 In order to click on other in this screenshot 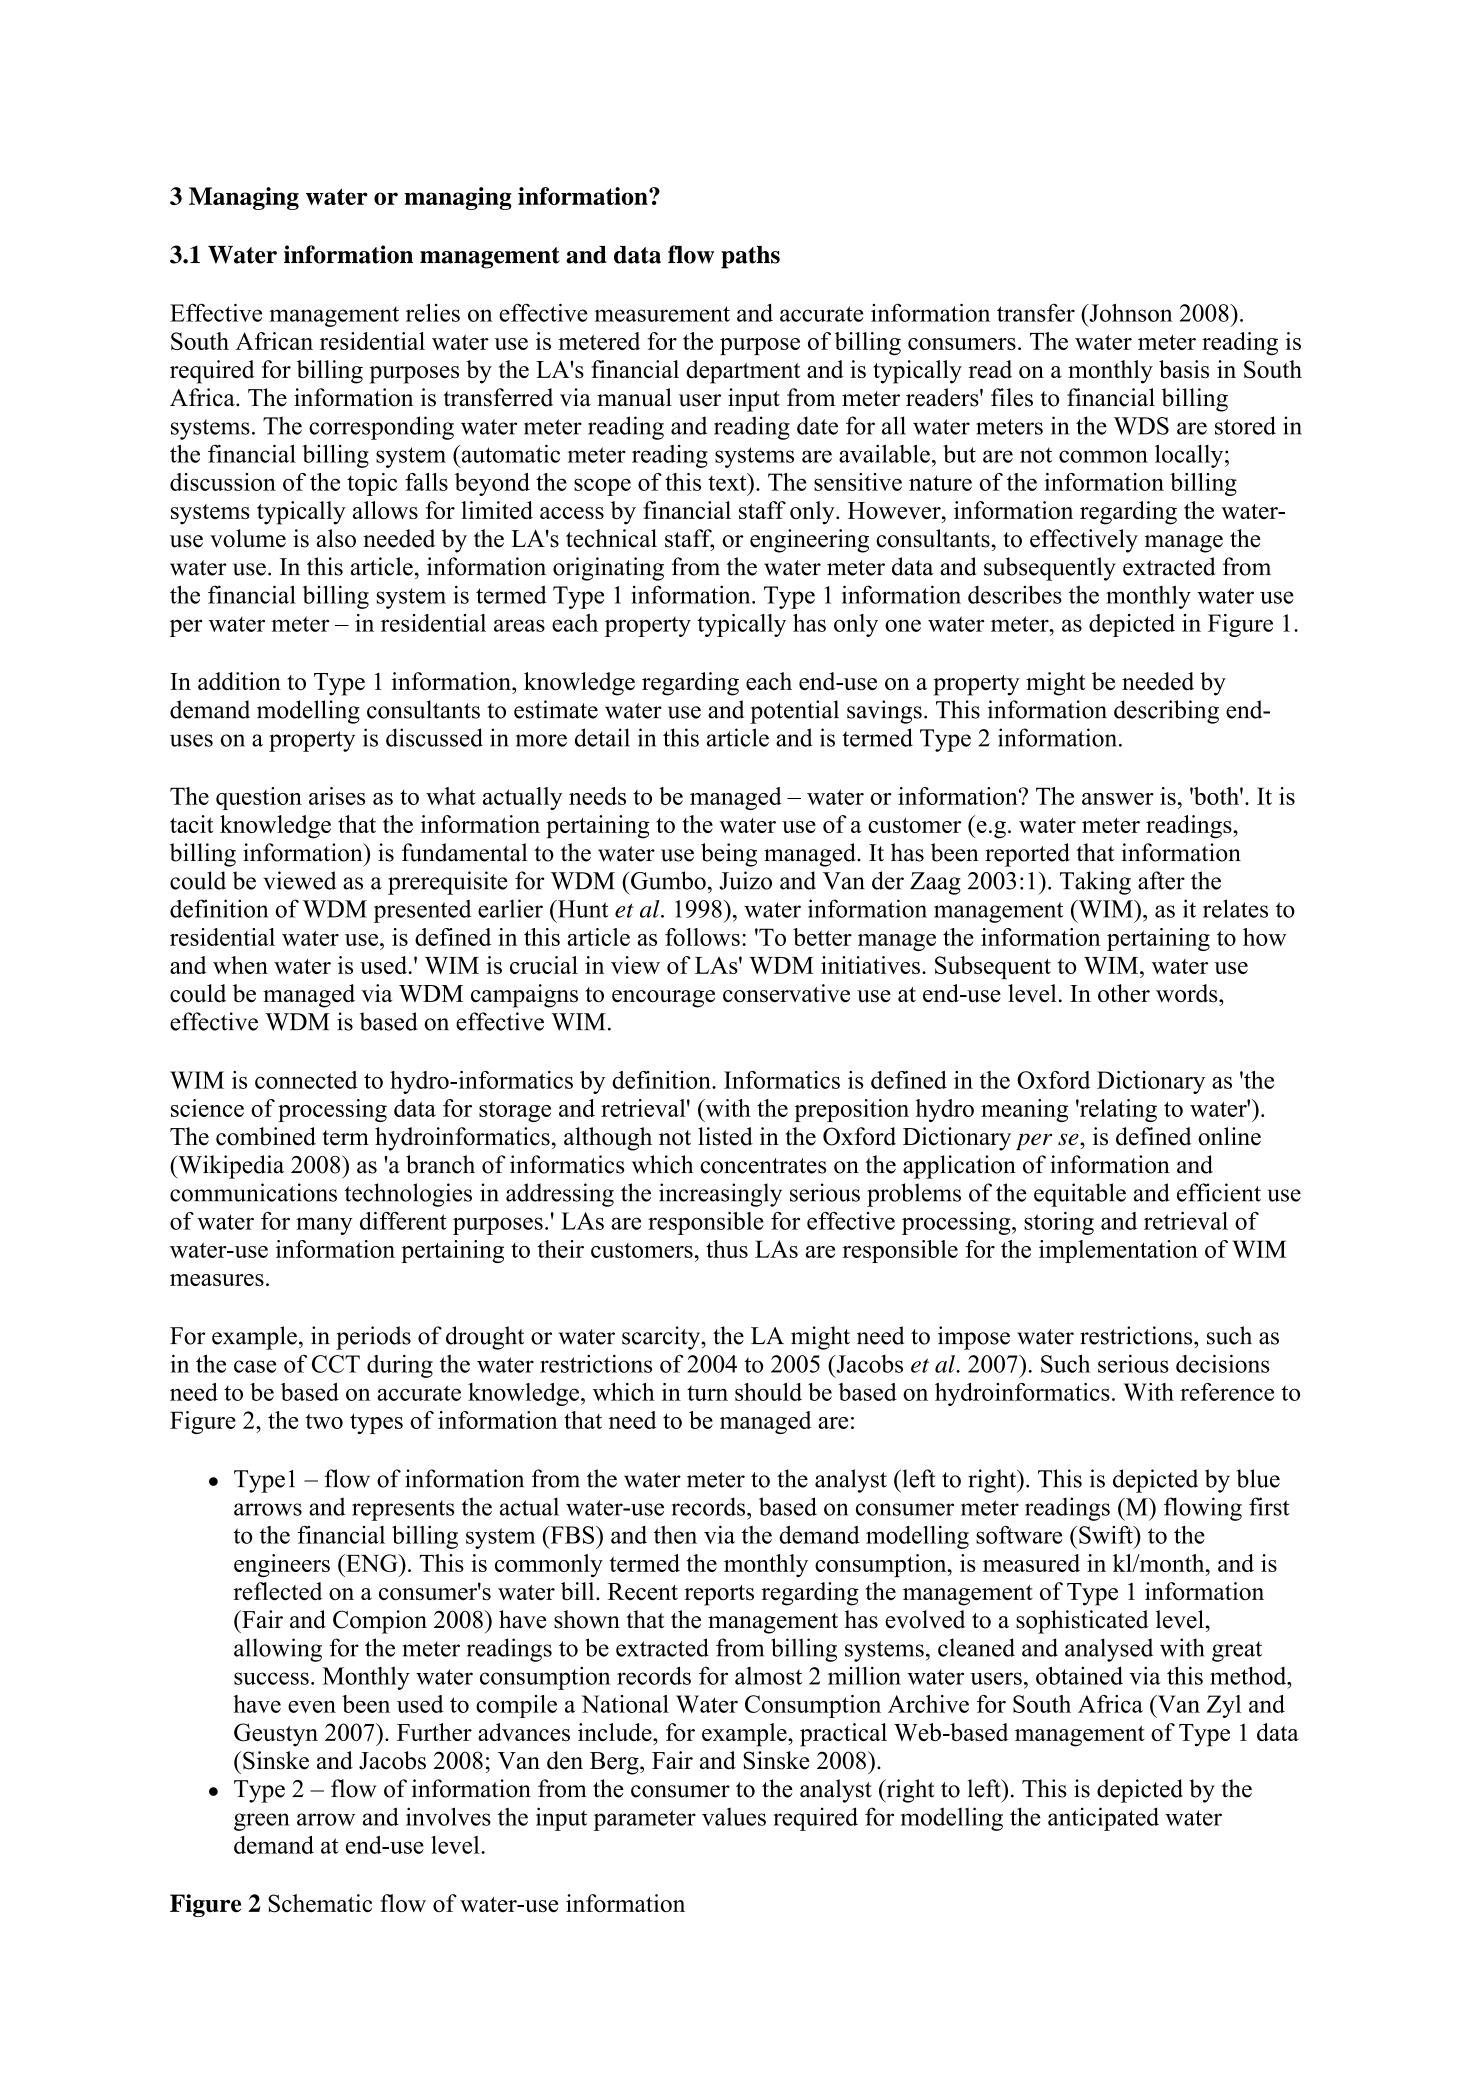, I will do `click(1124, 993)`.
